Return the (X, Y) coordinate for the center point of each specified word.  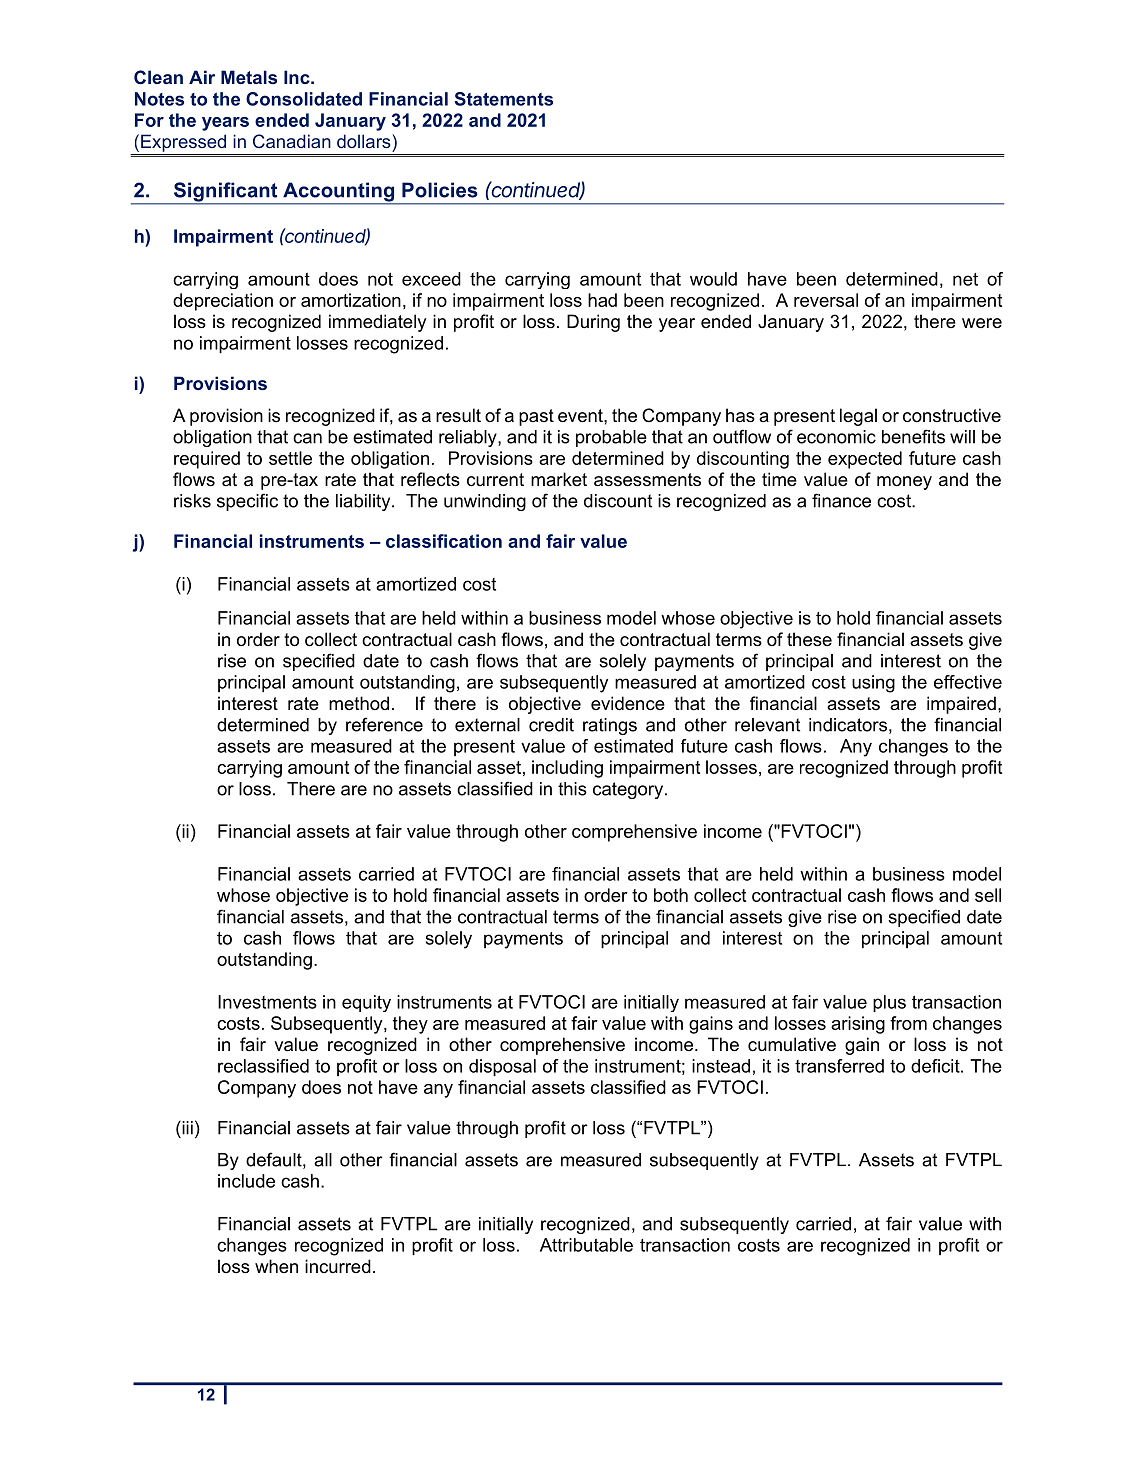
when (276, 1266)
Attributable (586, 1245)
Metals (249, 77)
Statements (504, 99)
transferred (839, 1066)
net (965, 279)
